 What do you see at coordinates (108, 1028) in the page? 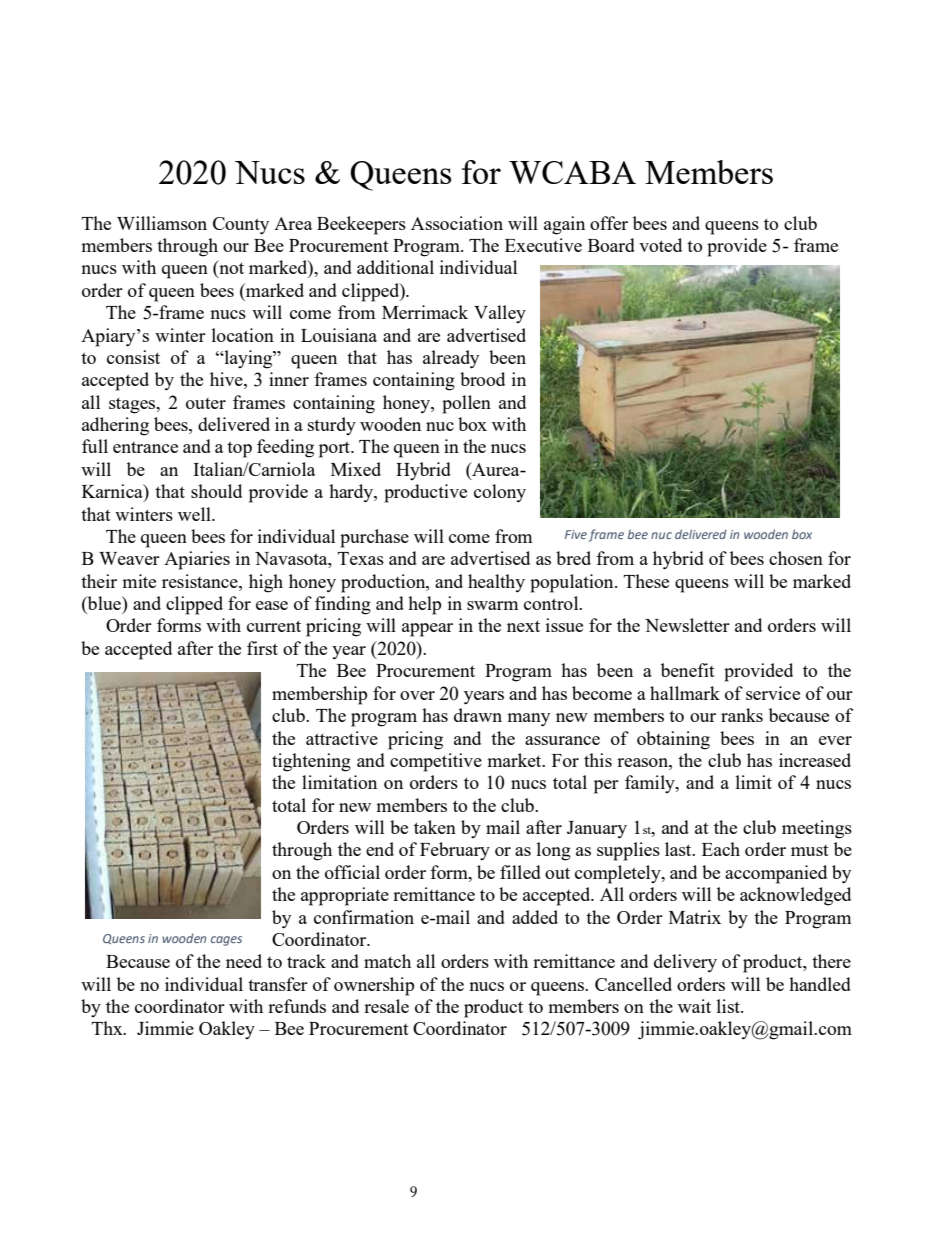
I see `Thx` at bounding box center [108, 1028].
